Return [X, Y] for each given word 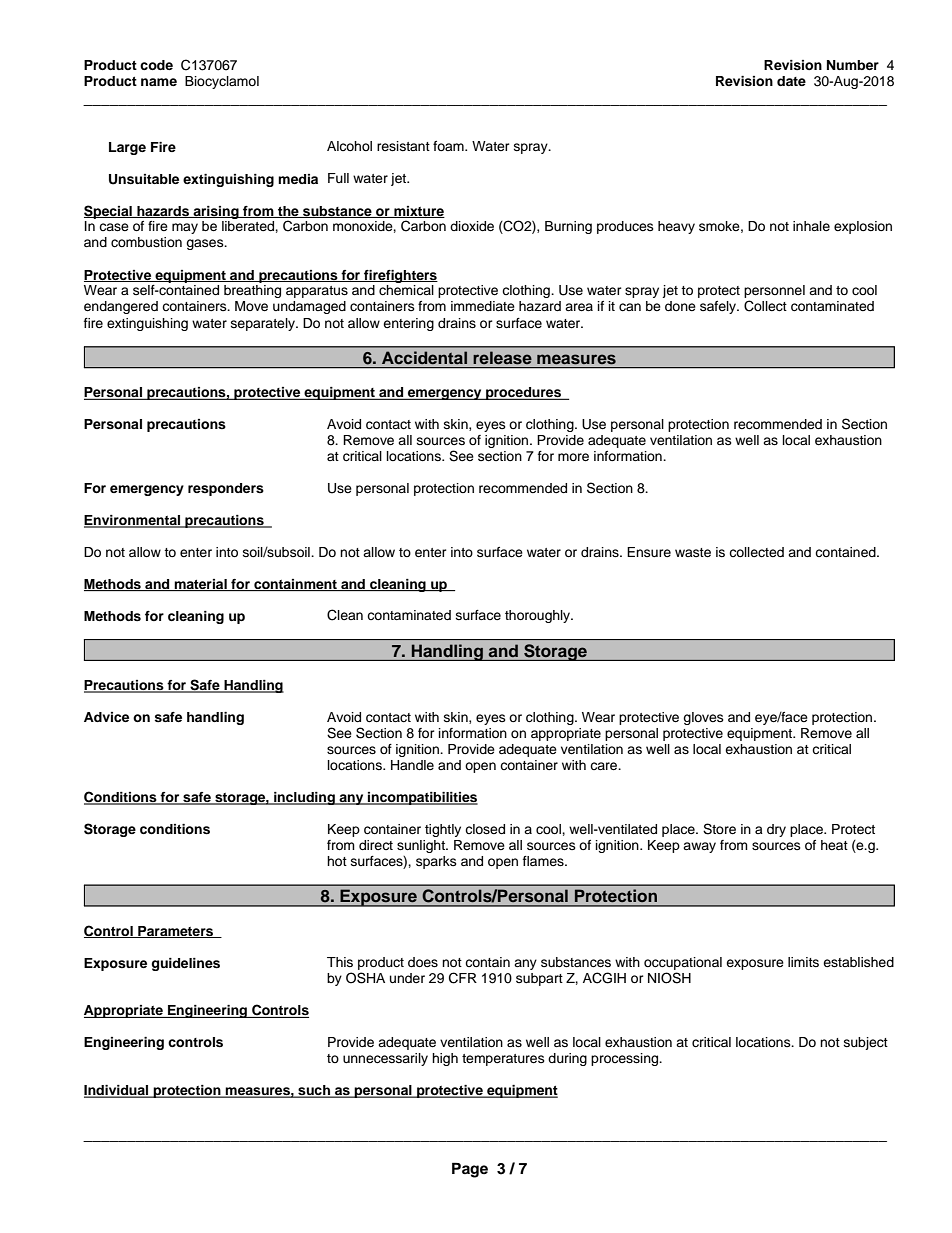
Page [470, 1170]
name [159, 82]
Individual [117, 1091]
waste [693, 552]
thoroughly [539, 616]
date [791, 81]
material [200, 585]
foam [449, 146]
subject [866, 1043]
